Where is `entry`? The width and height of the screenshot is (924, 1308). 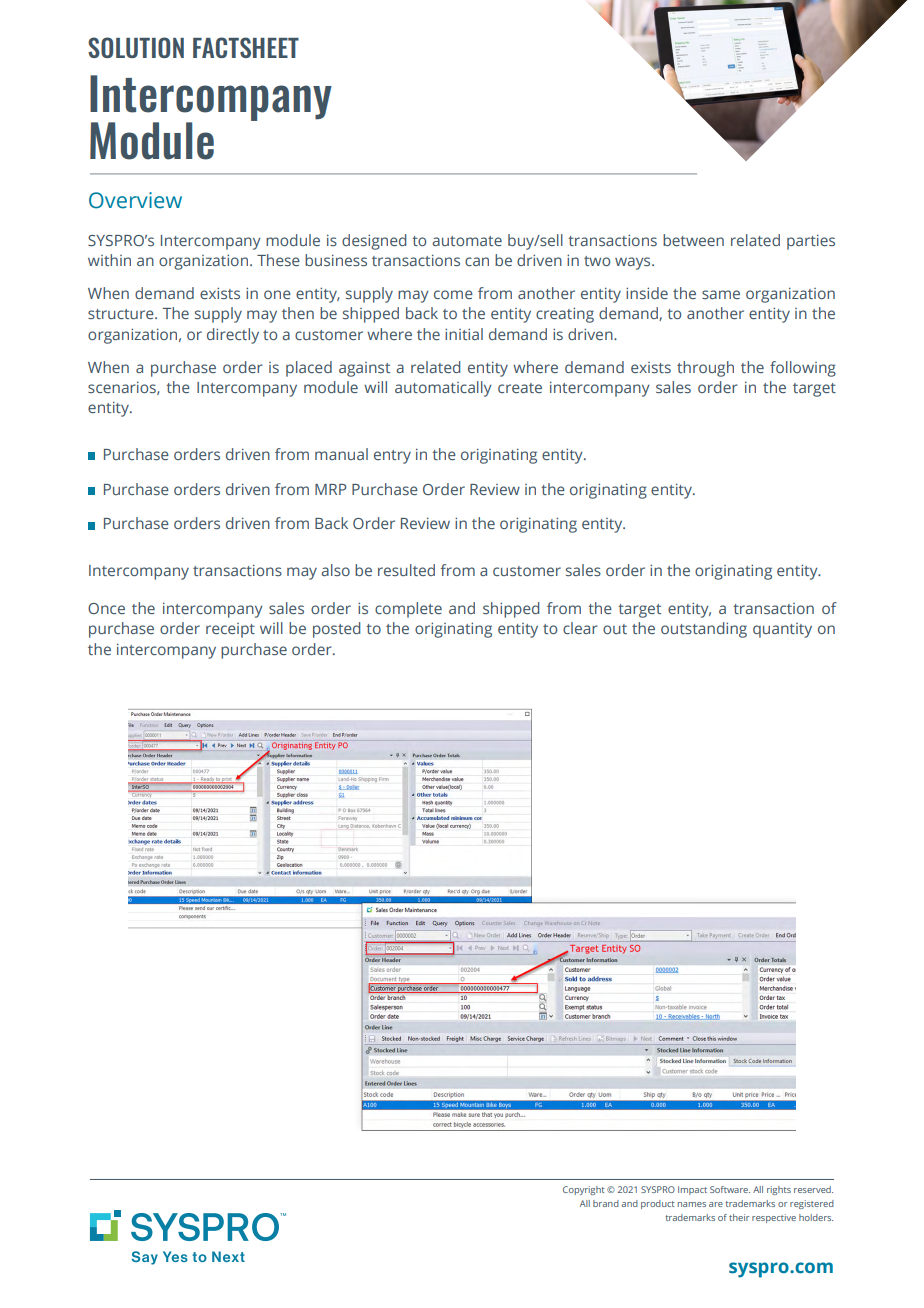 entry is located at coordinates (392, 457).
